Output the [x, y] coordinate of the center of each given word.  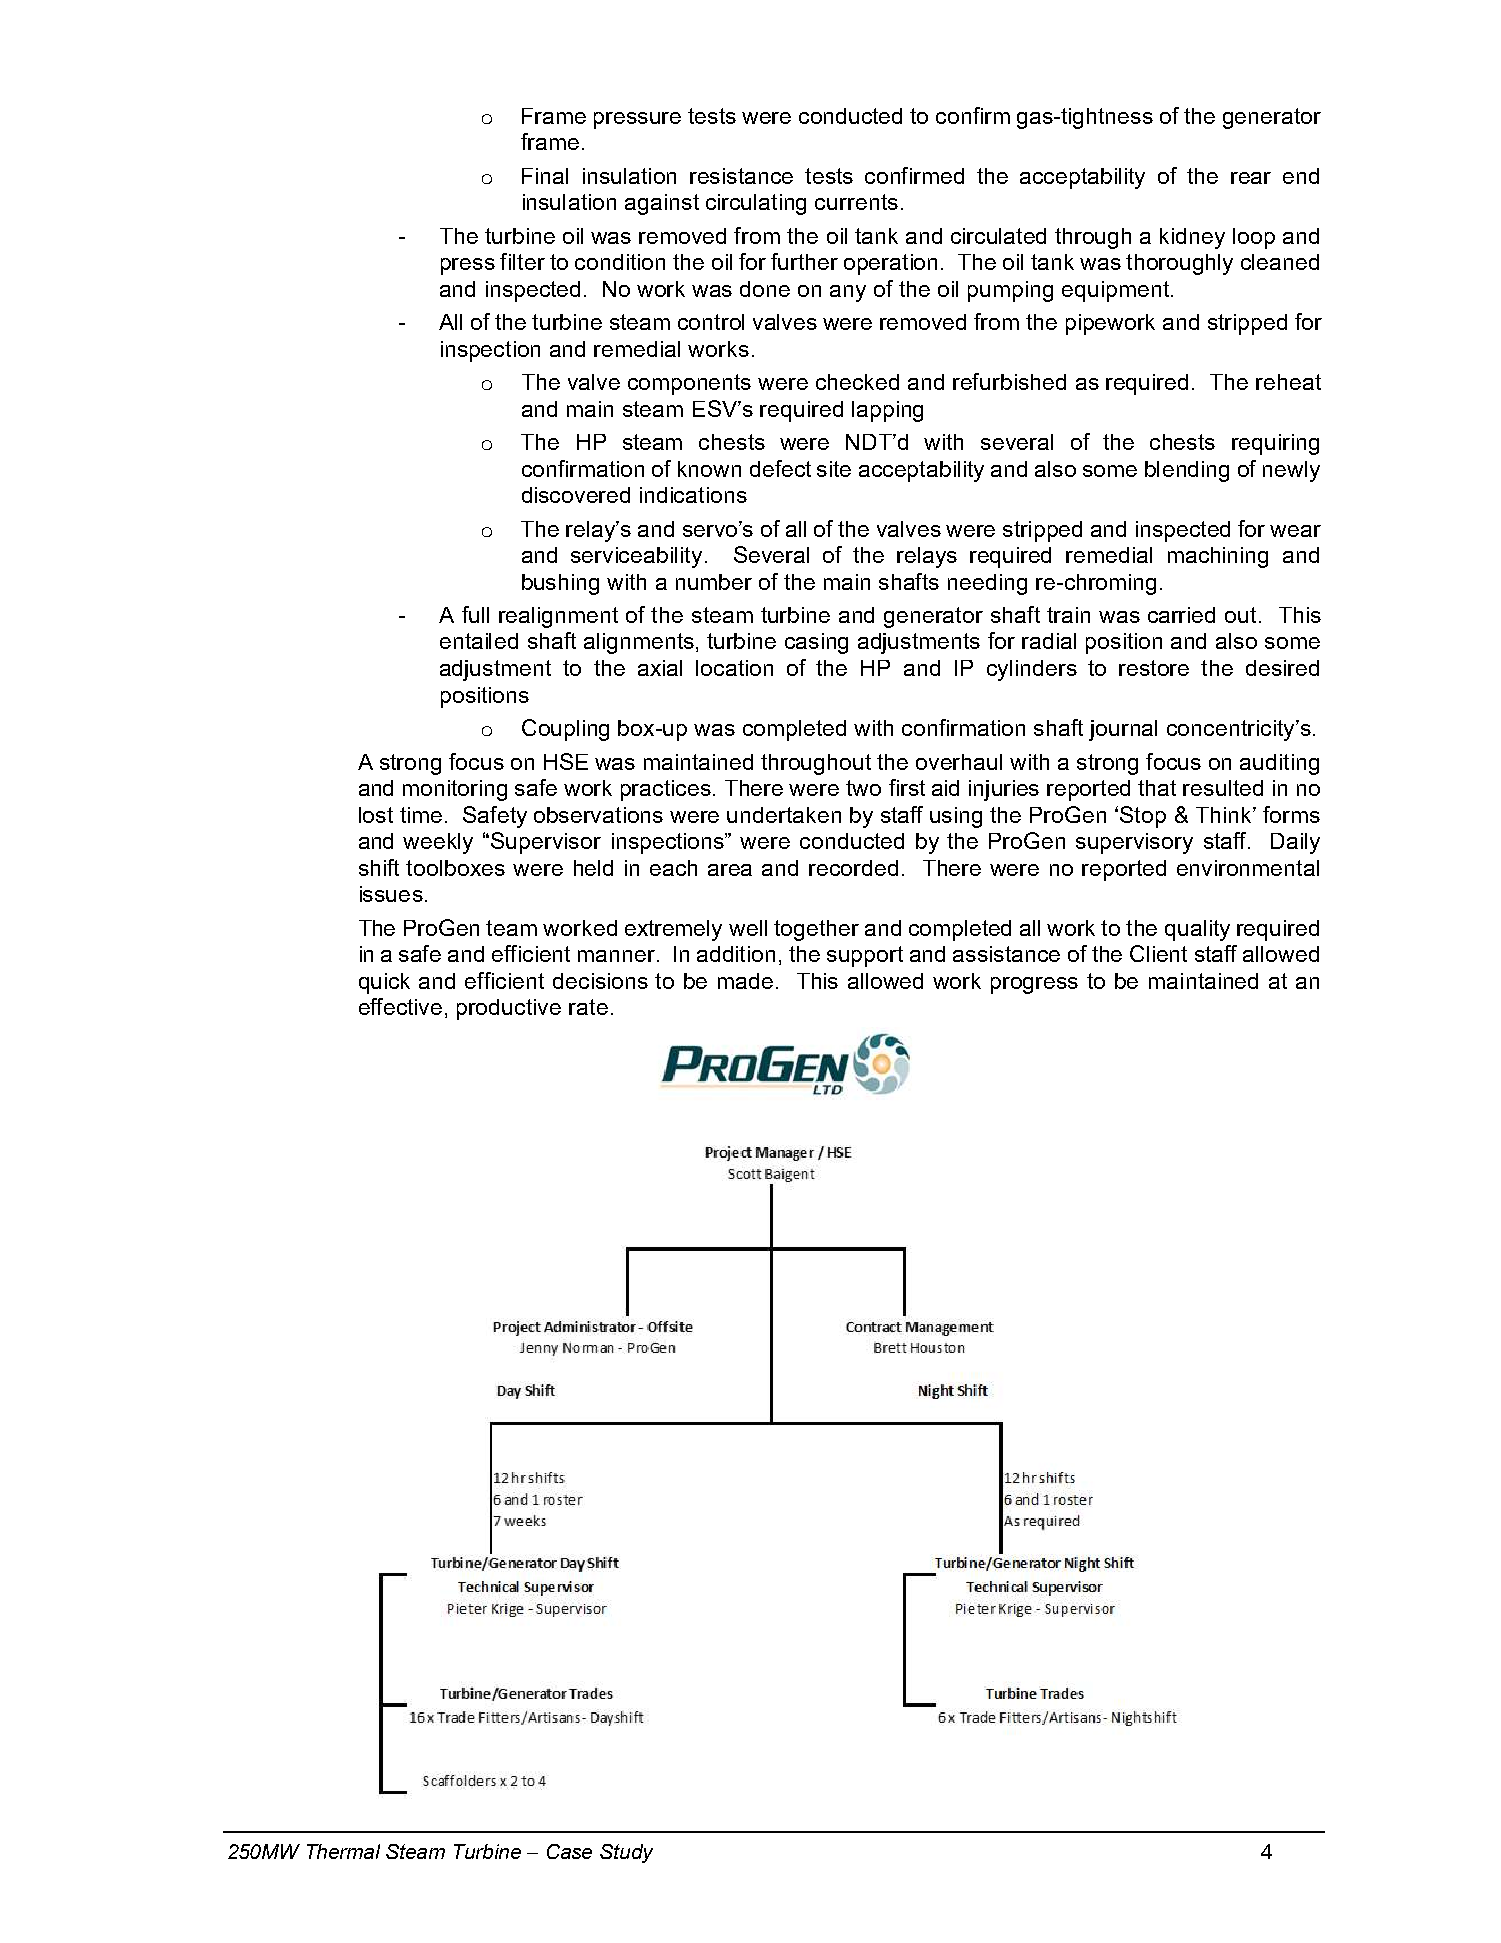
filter [522, 261]
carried [1181, 615]
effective [400, 1006]
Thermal [343, 1851]
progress [1034, 985]
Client [1158, 953]
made [745, 981]
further [804, 261]
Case [569, 1851]
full [475, 614]
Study [626, 1853]
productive [509, 1009]
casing [816, 643]
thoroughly [1179, 264]
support [865, 956]
